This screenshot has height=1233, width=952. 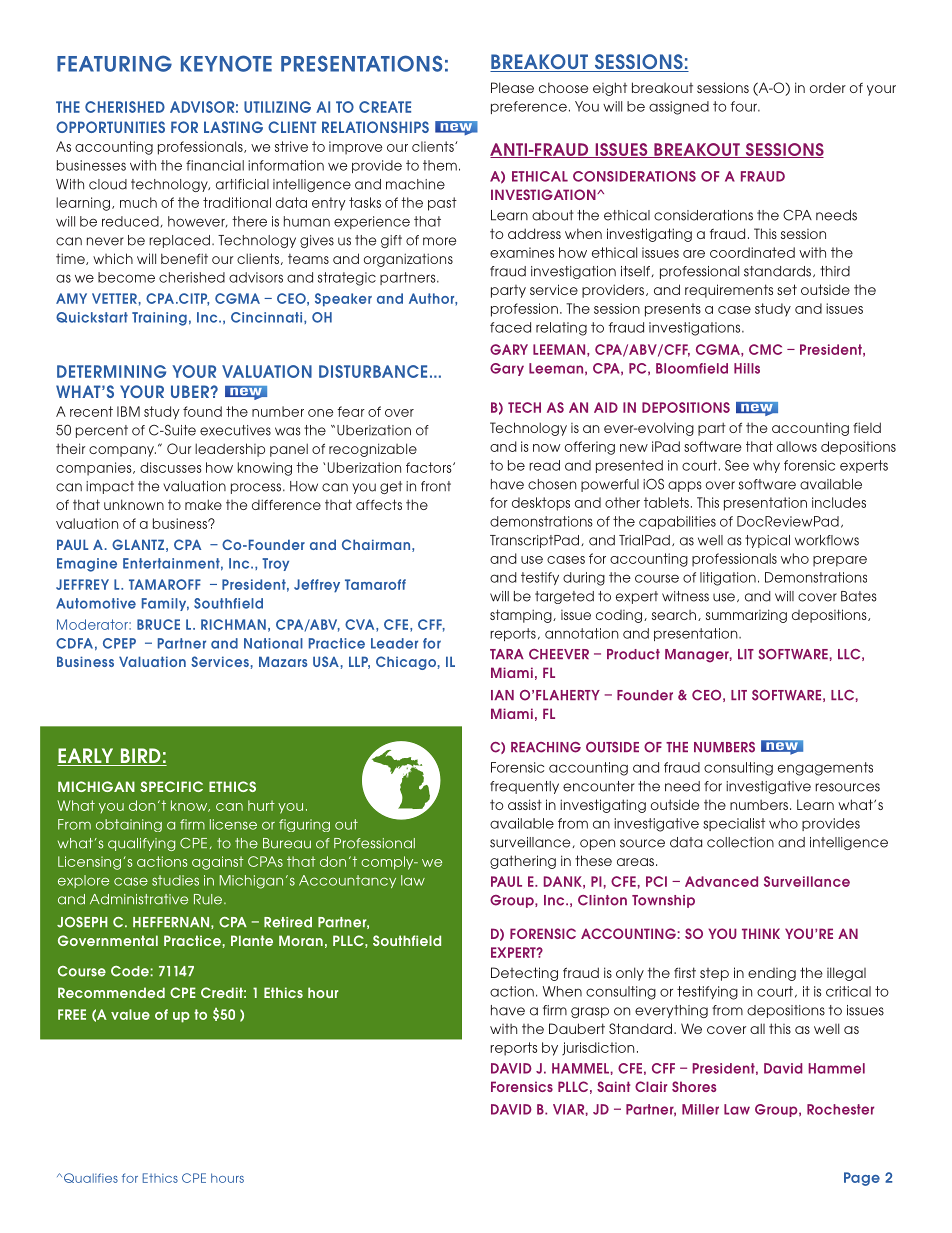 I want to click on summarizing, so click(x=746, y=616).
